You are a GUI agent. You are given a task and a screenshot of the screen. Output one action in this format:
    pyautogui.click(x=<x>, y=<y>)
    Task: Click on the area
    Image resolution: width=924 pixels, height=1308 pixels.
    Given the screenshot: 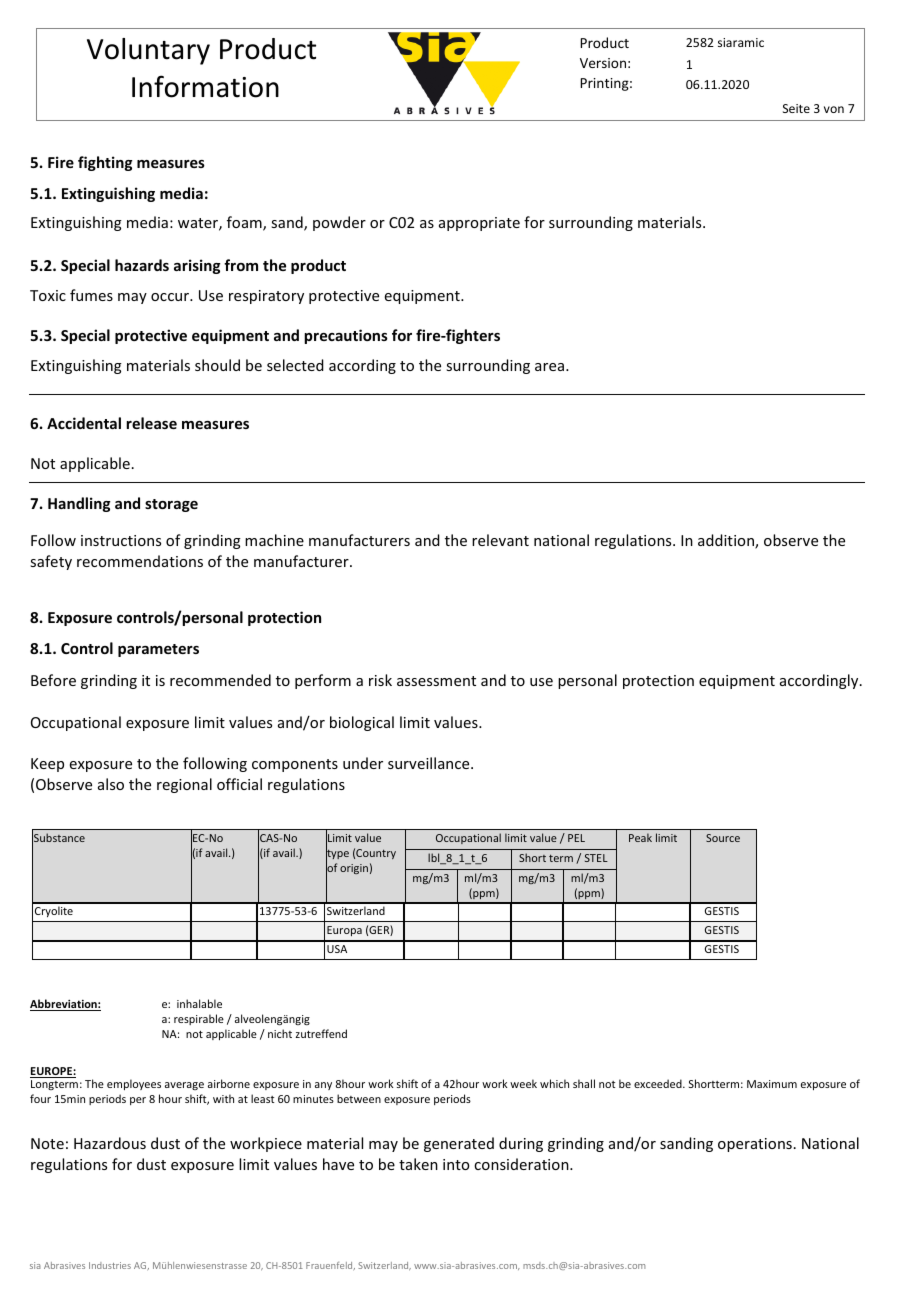 What is the action you would take?
    pyautogui.click(x=549, y=367)
